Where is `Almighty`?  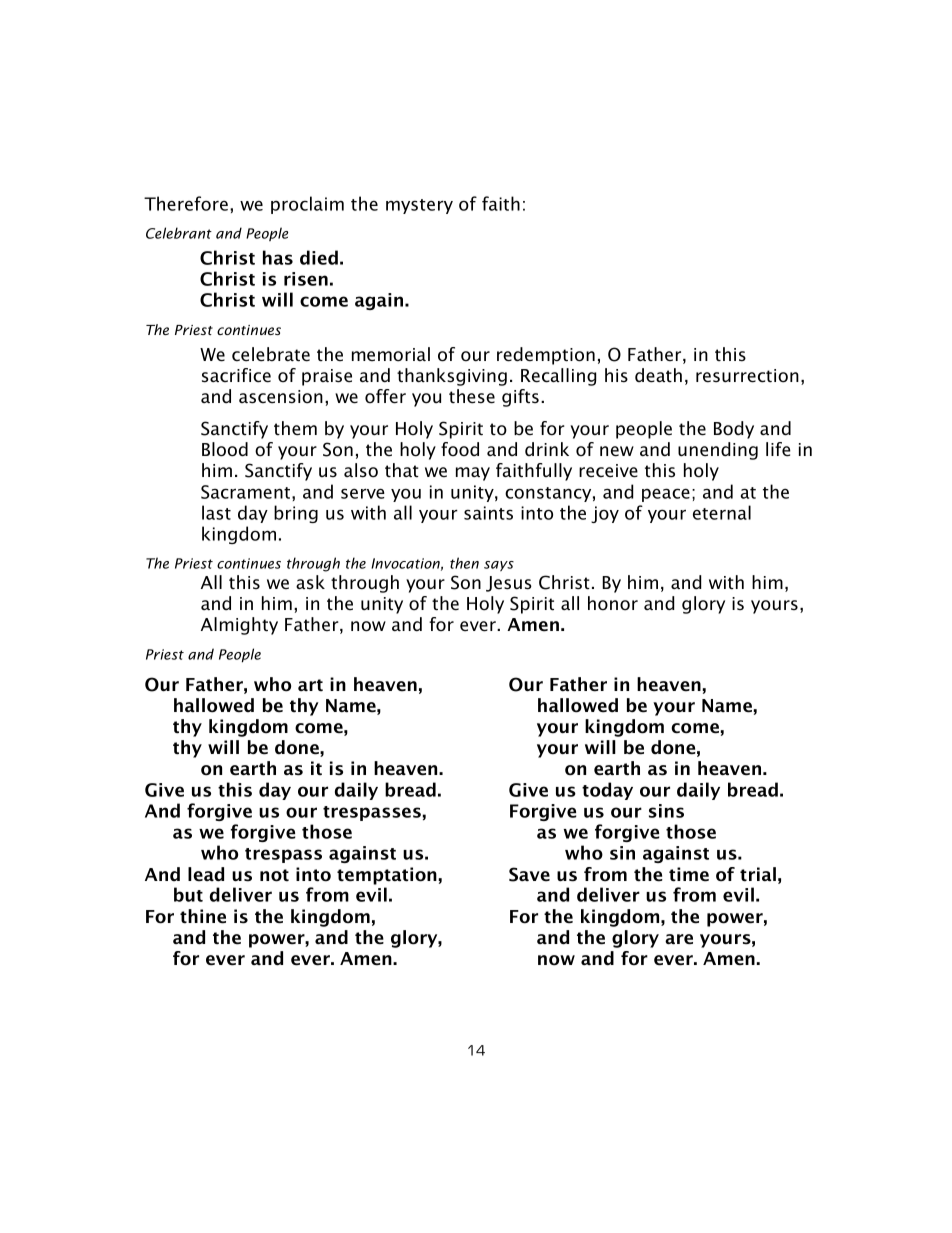 Almighty is located at coordinates (239, 626).
